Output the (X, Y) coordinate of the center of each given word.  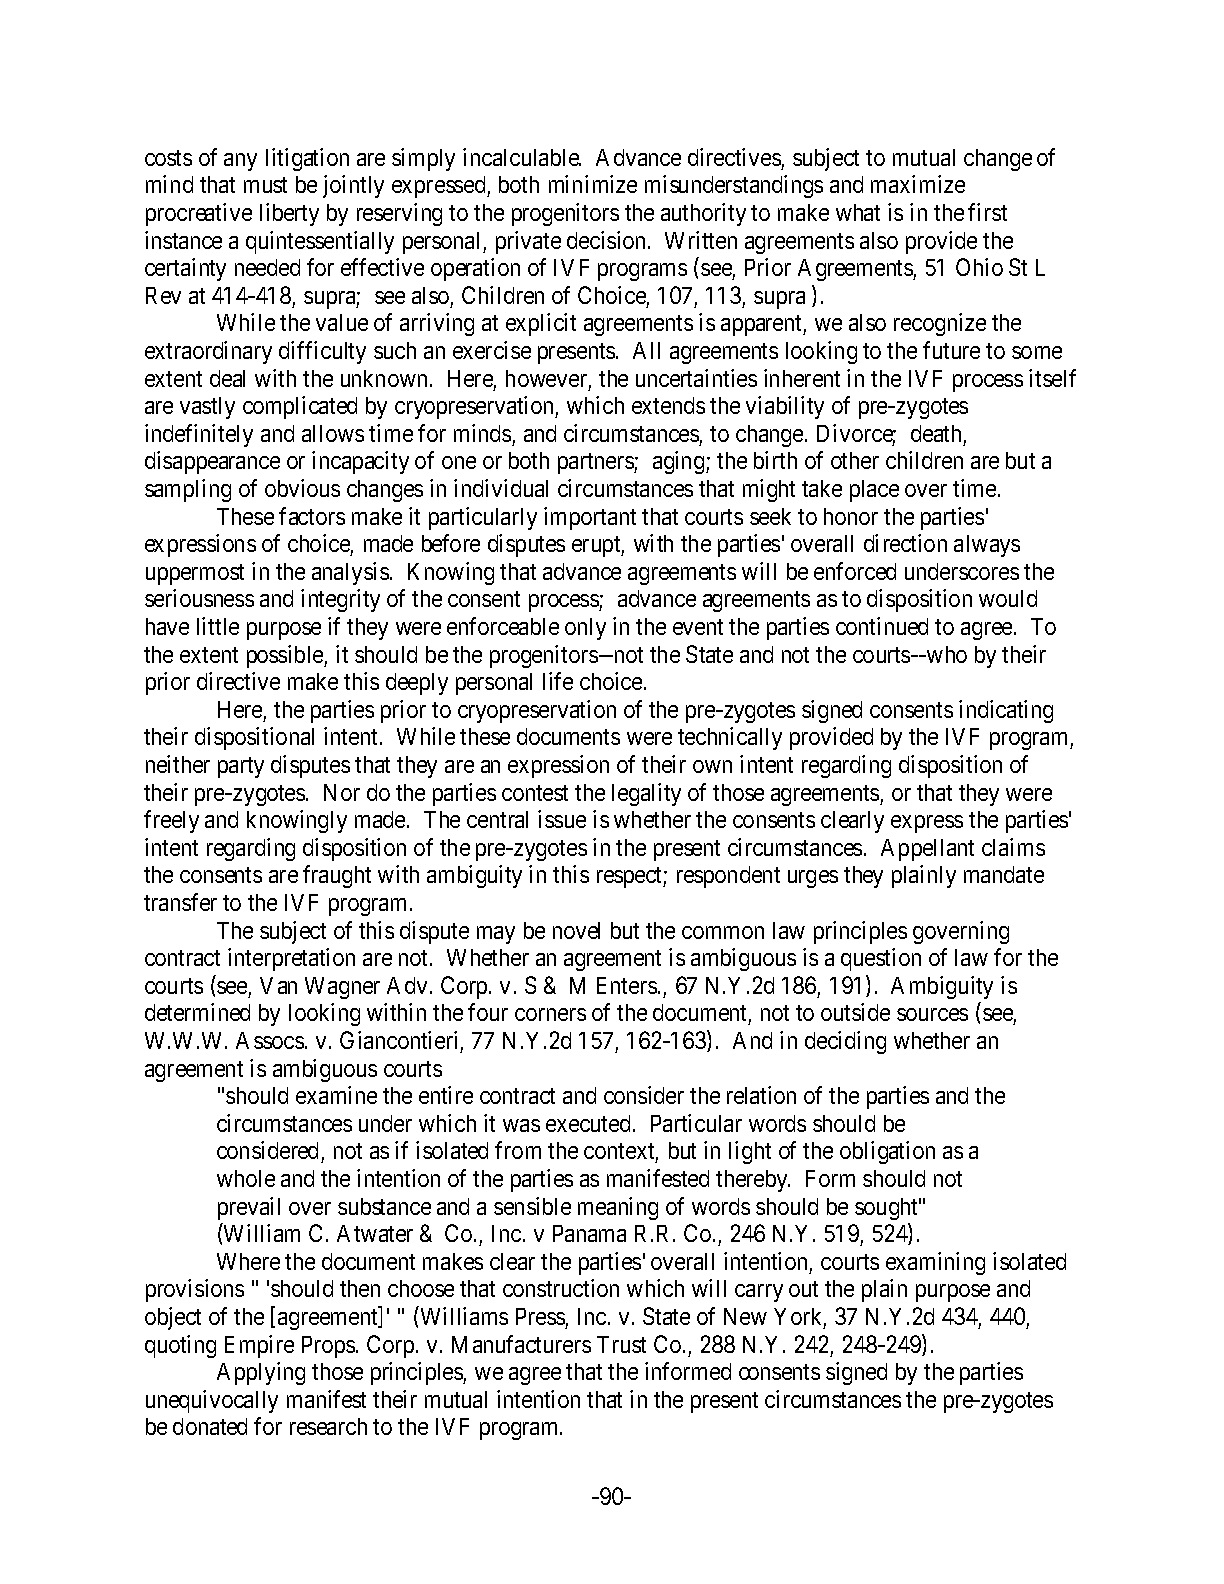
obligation (887, 1152)
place (874, 491)
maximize (918, 184)
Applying (261, 1373)
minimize (593, 184)
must (265, 185)
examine (336, 1095)
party (241, 767)
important (590, 518)
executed (588, 1123)
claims (1013, 847)
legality (646, 794)
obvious (302, 488)
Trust (621, 1344)
